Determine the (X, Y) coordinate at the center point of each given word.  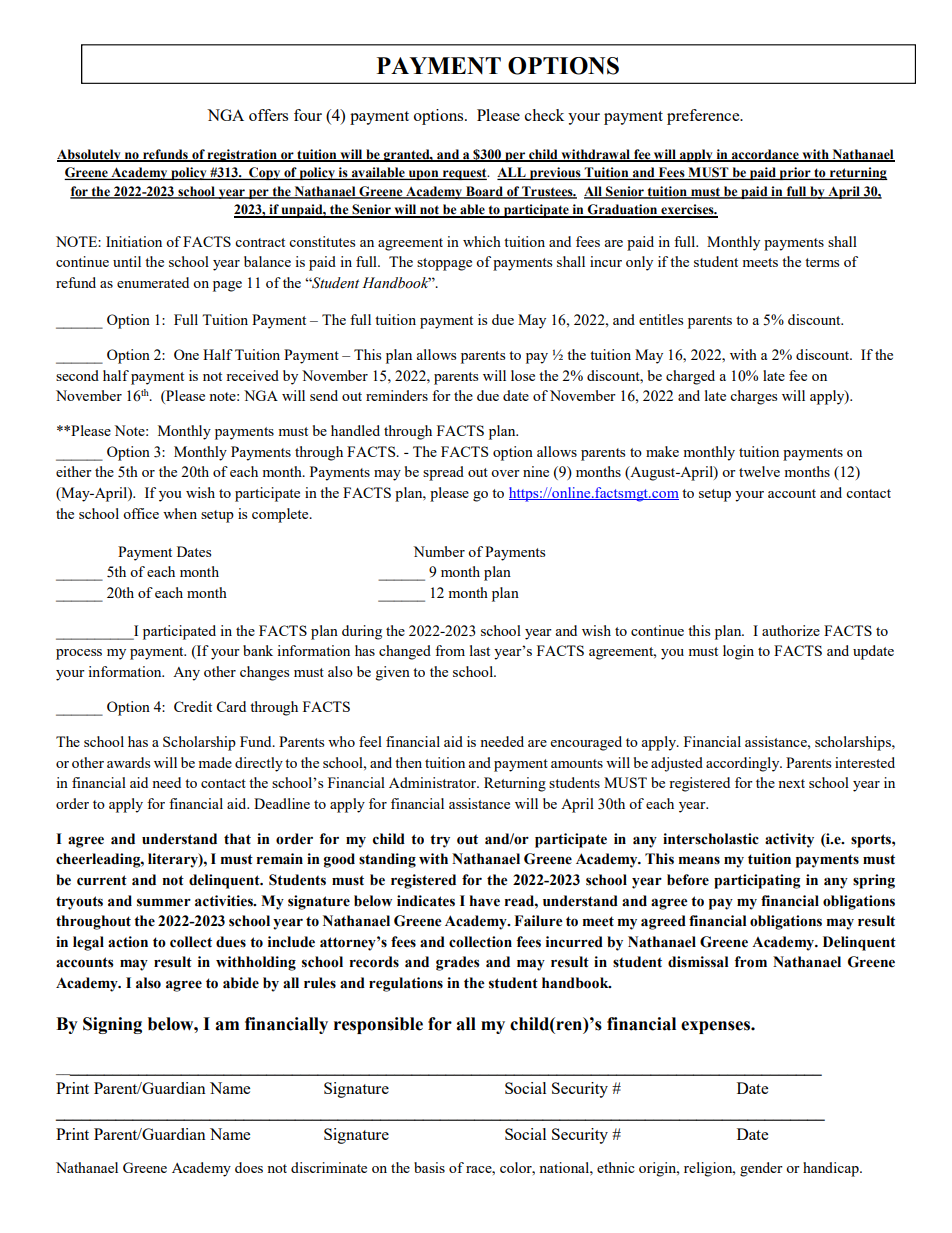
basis (429, 1167)
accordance (765, 155)
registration (242, 155)
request (465, 174)
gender (761, 1169)
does (249, 1167)
